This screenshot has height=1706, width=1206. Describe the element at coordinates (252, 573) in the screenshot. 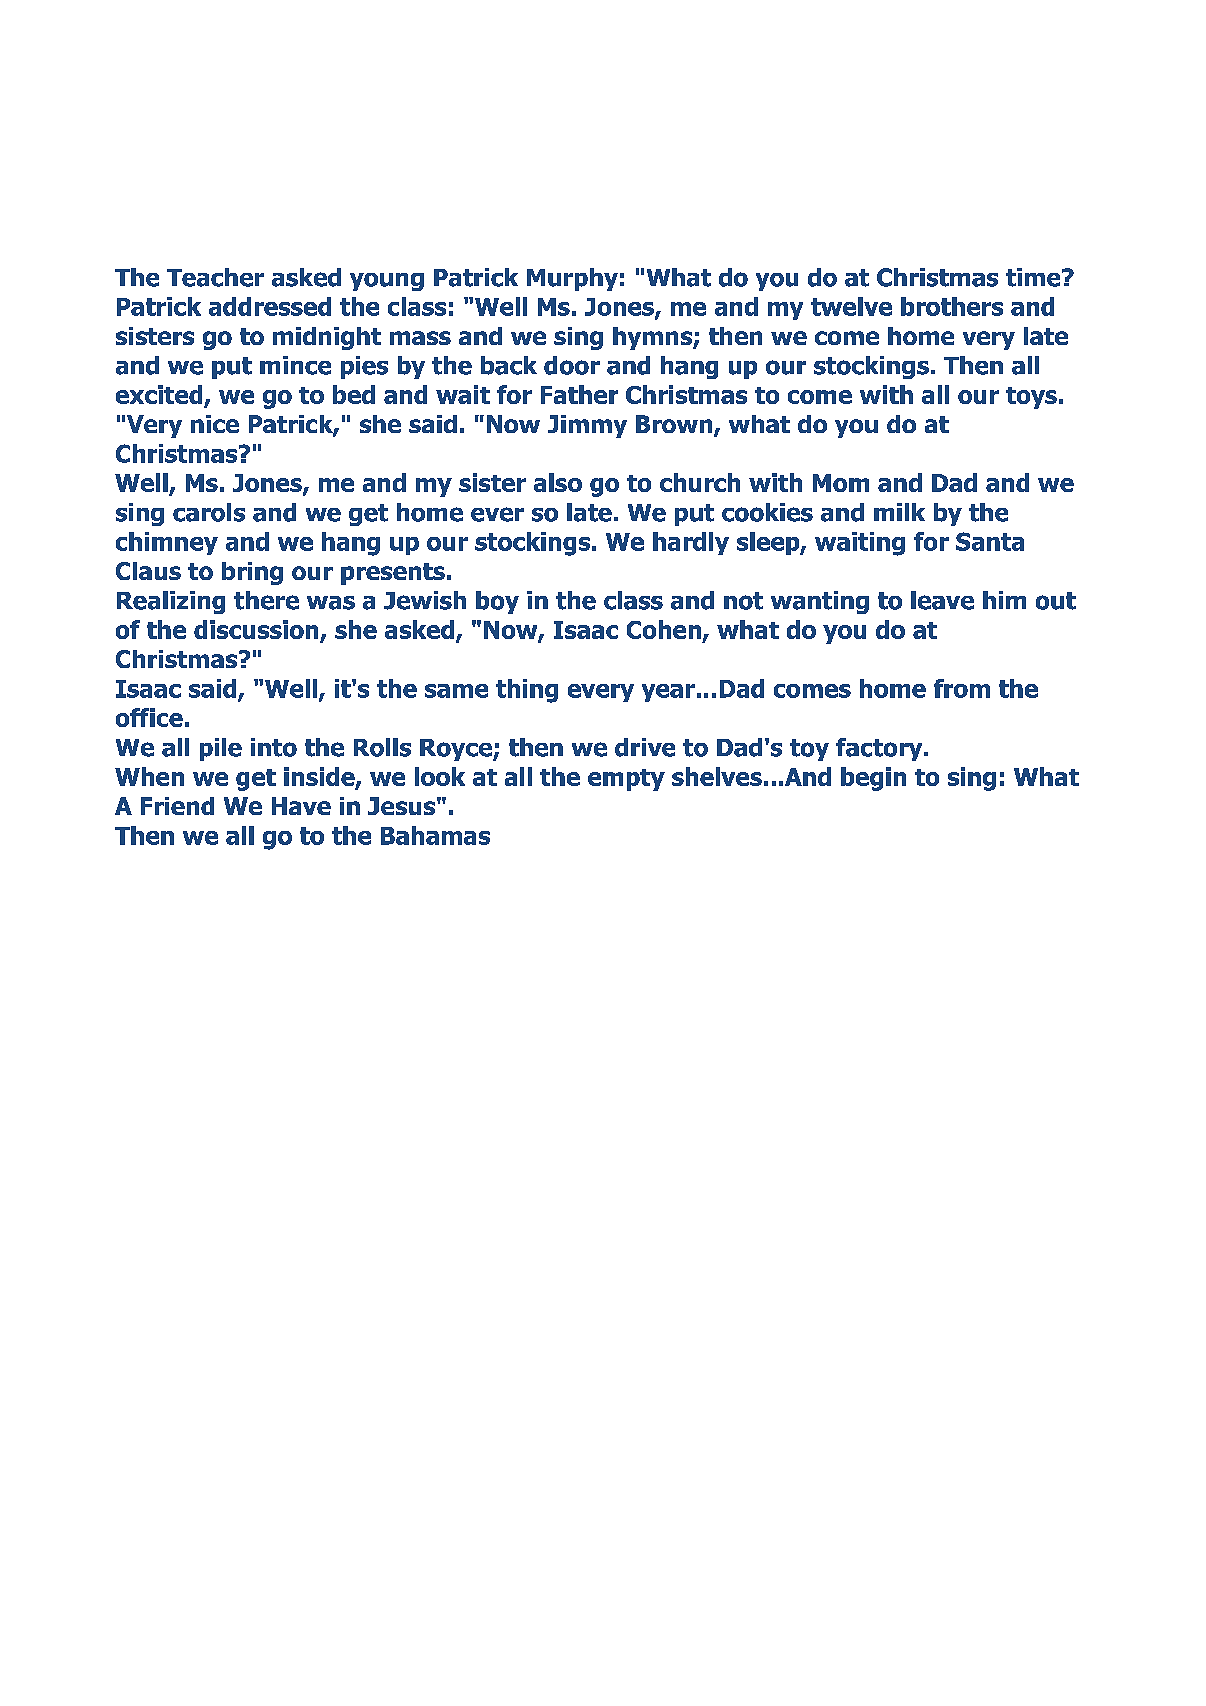

I see `bring` at that location.
